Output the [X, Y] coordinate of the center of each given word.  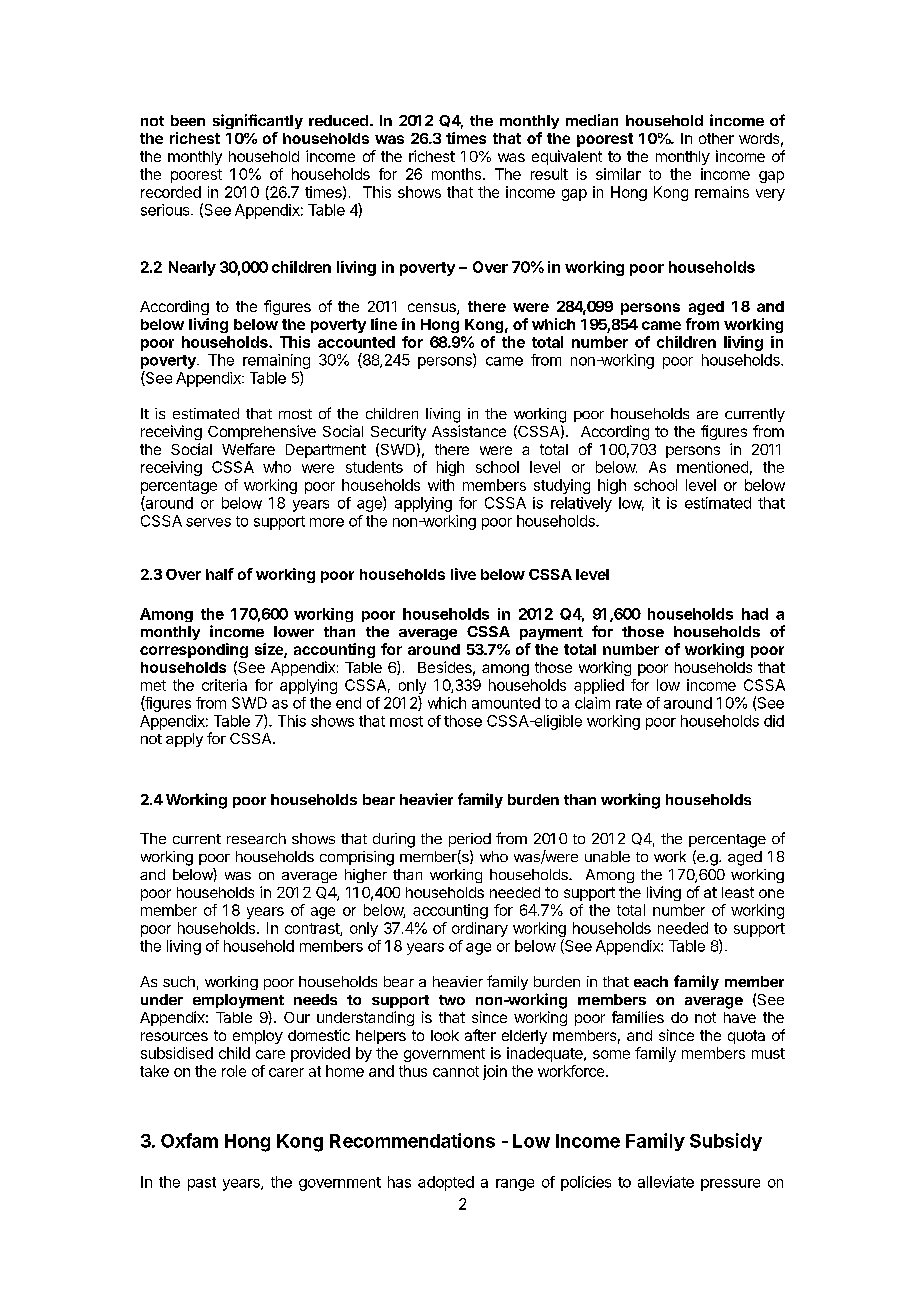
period [470, 840]
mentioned [712, 467]
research [256, 838]
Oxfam [189, 1140]
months [456, 174]
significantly [258, 121]
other [716, 138]
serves [208, 522]
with [441, 485]
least [738, 892]
